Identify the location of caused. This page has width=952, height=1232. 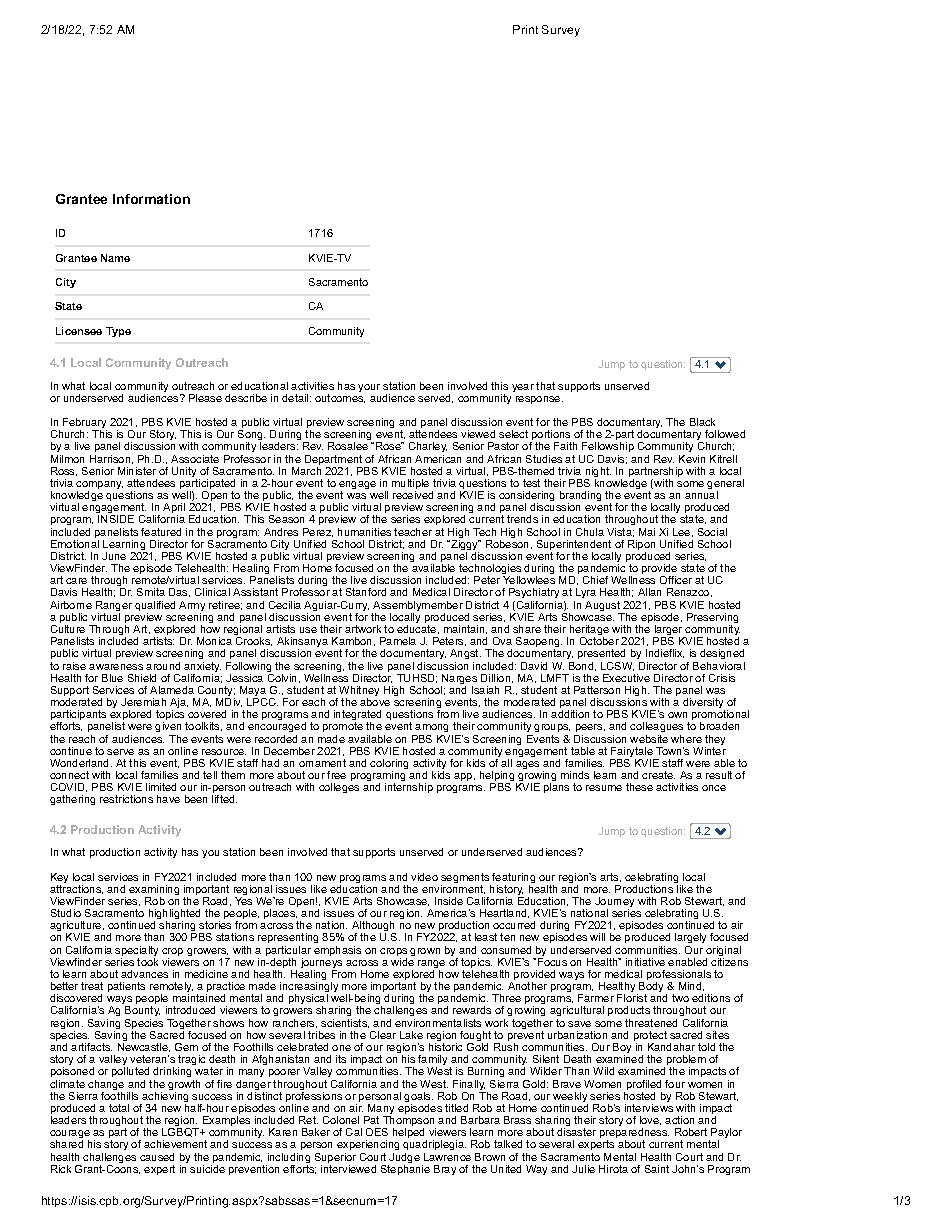
(157, 1157).
